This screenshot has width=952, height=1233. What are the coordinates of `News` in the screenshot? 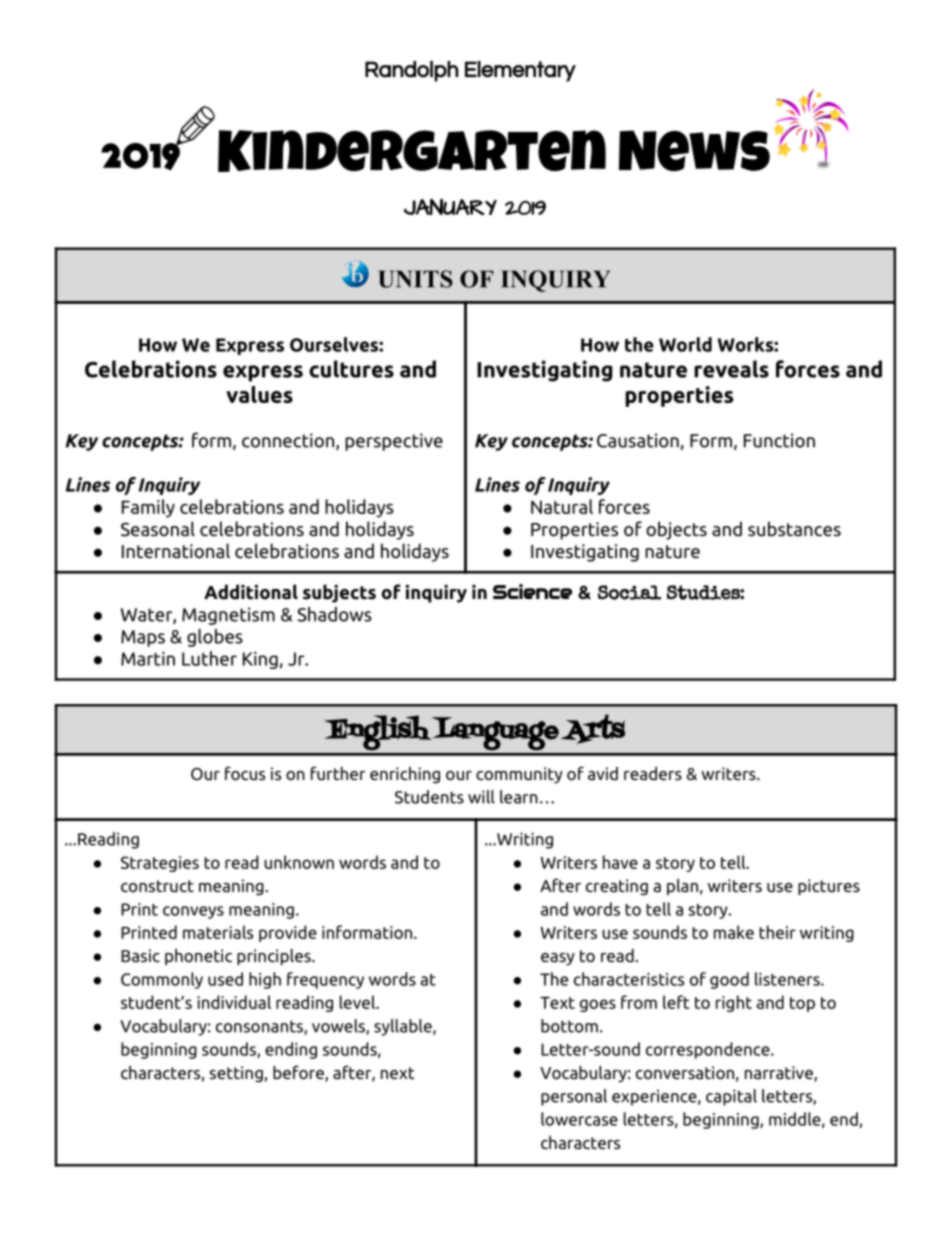 It's located at (694, 150).
